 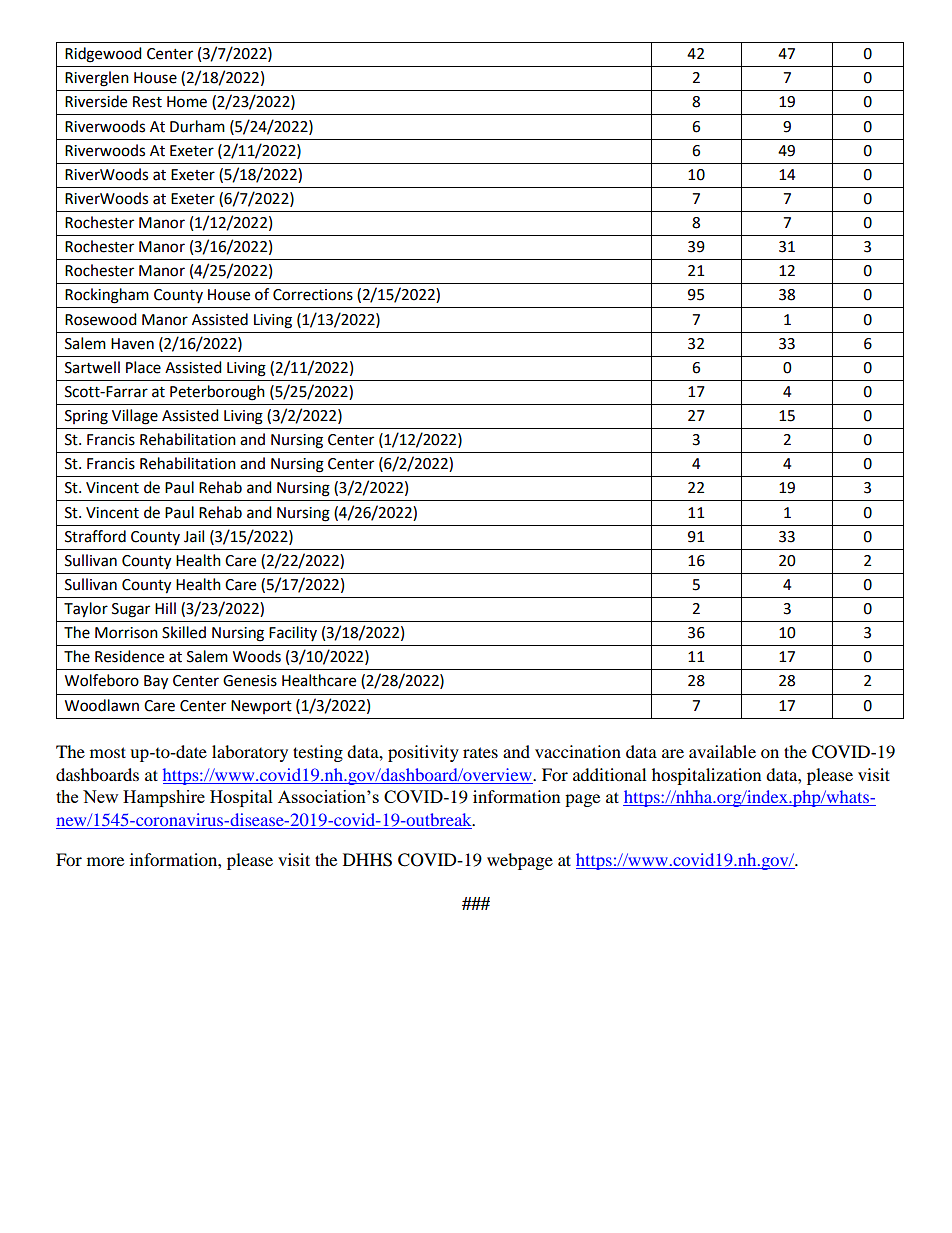 What do you see at coordinates (187, 102) in the image?
I see `Home` at bounding box center [187, 102].
